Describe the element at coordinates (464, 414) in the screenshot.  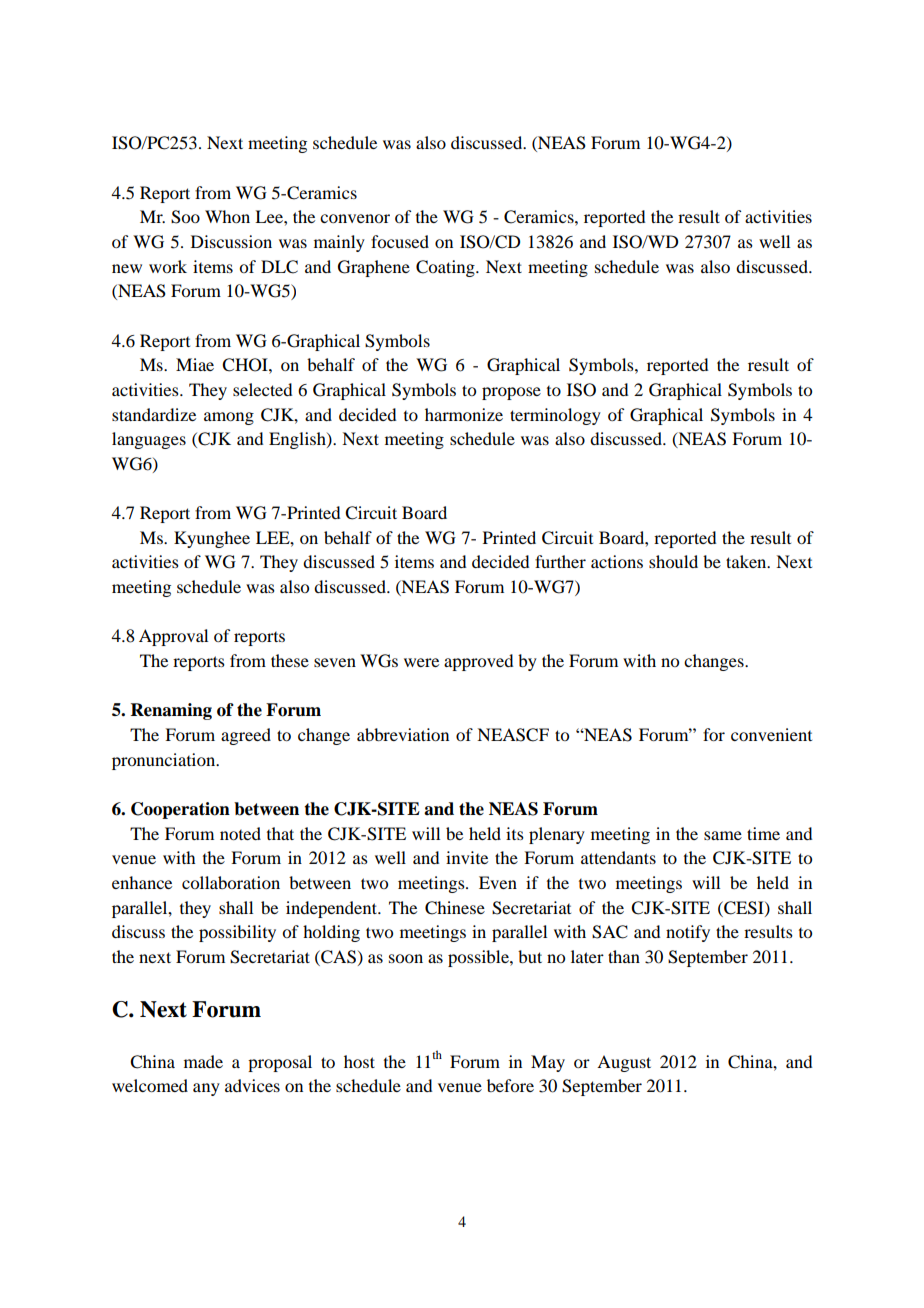
I see `harmonize` at that location.
